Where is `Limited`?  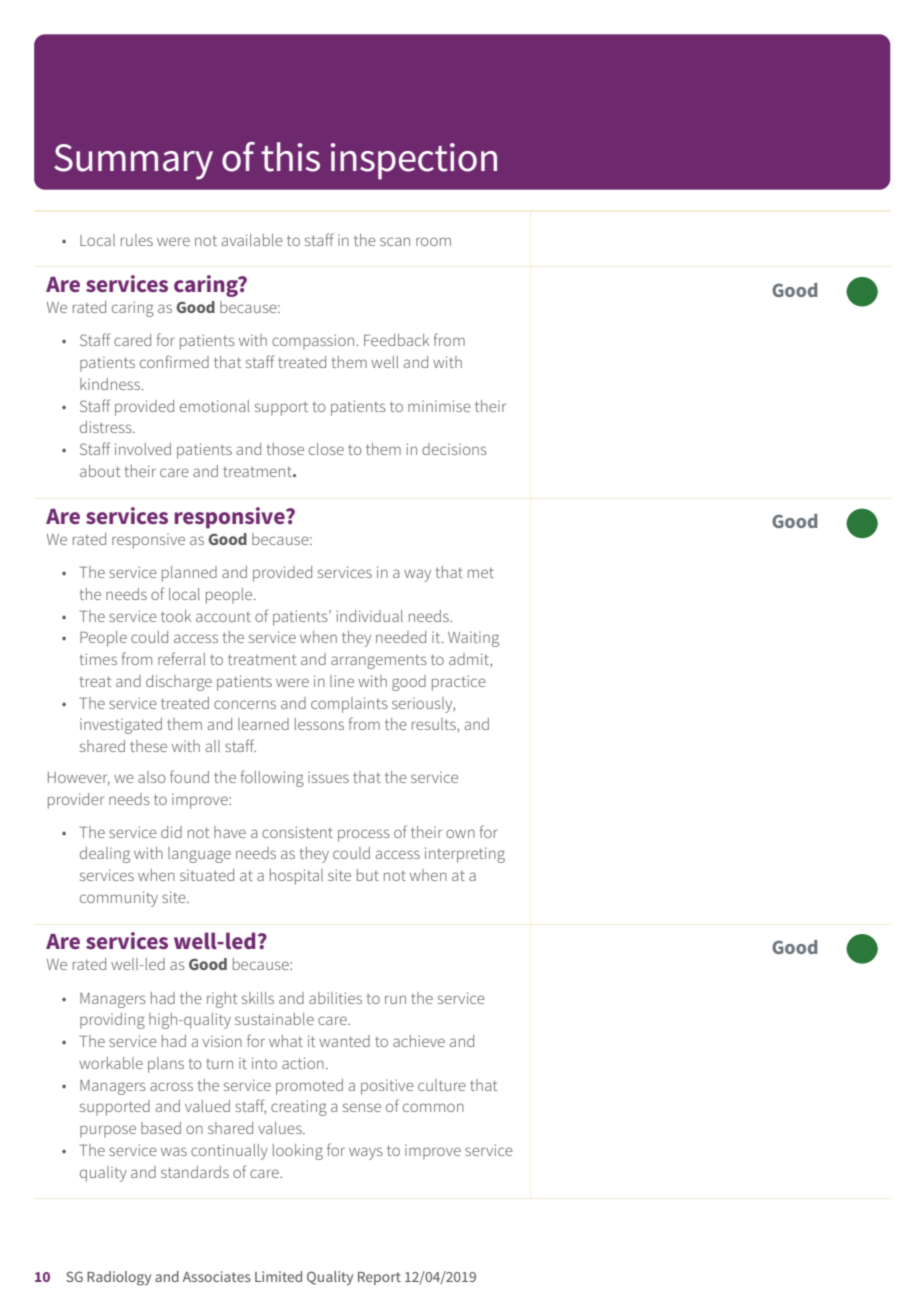 Limited is located at coordinates (278, 1276).
